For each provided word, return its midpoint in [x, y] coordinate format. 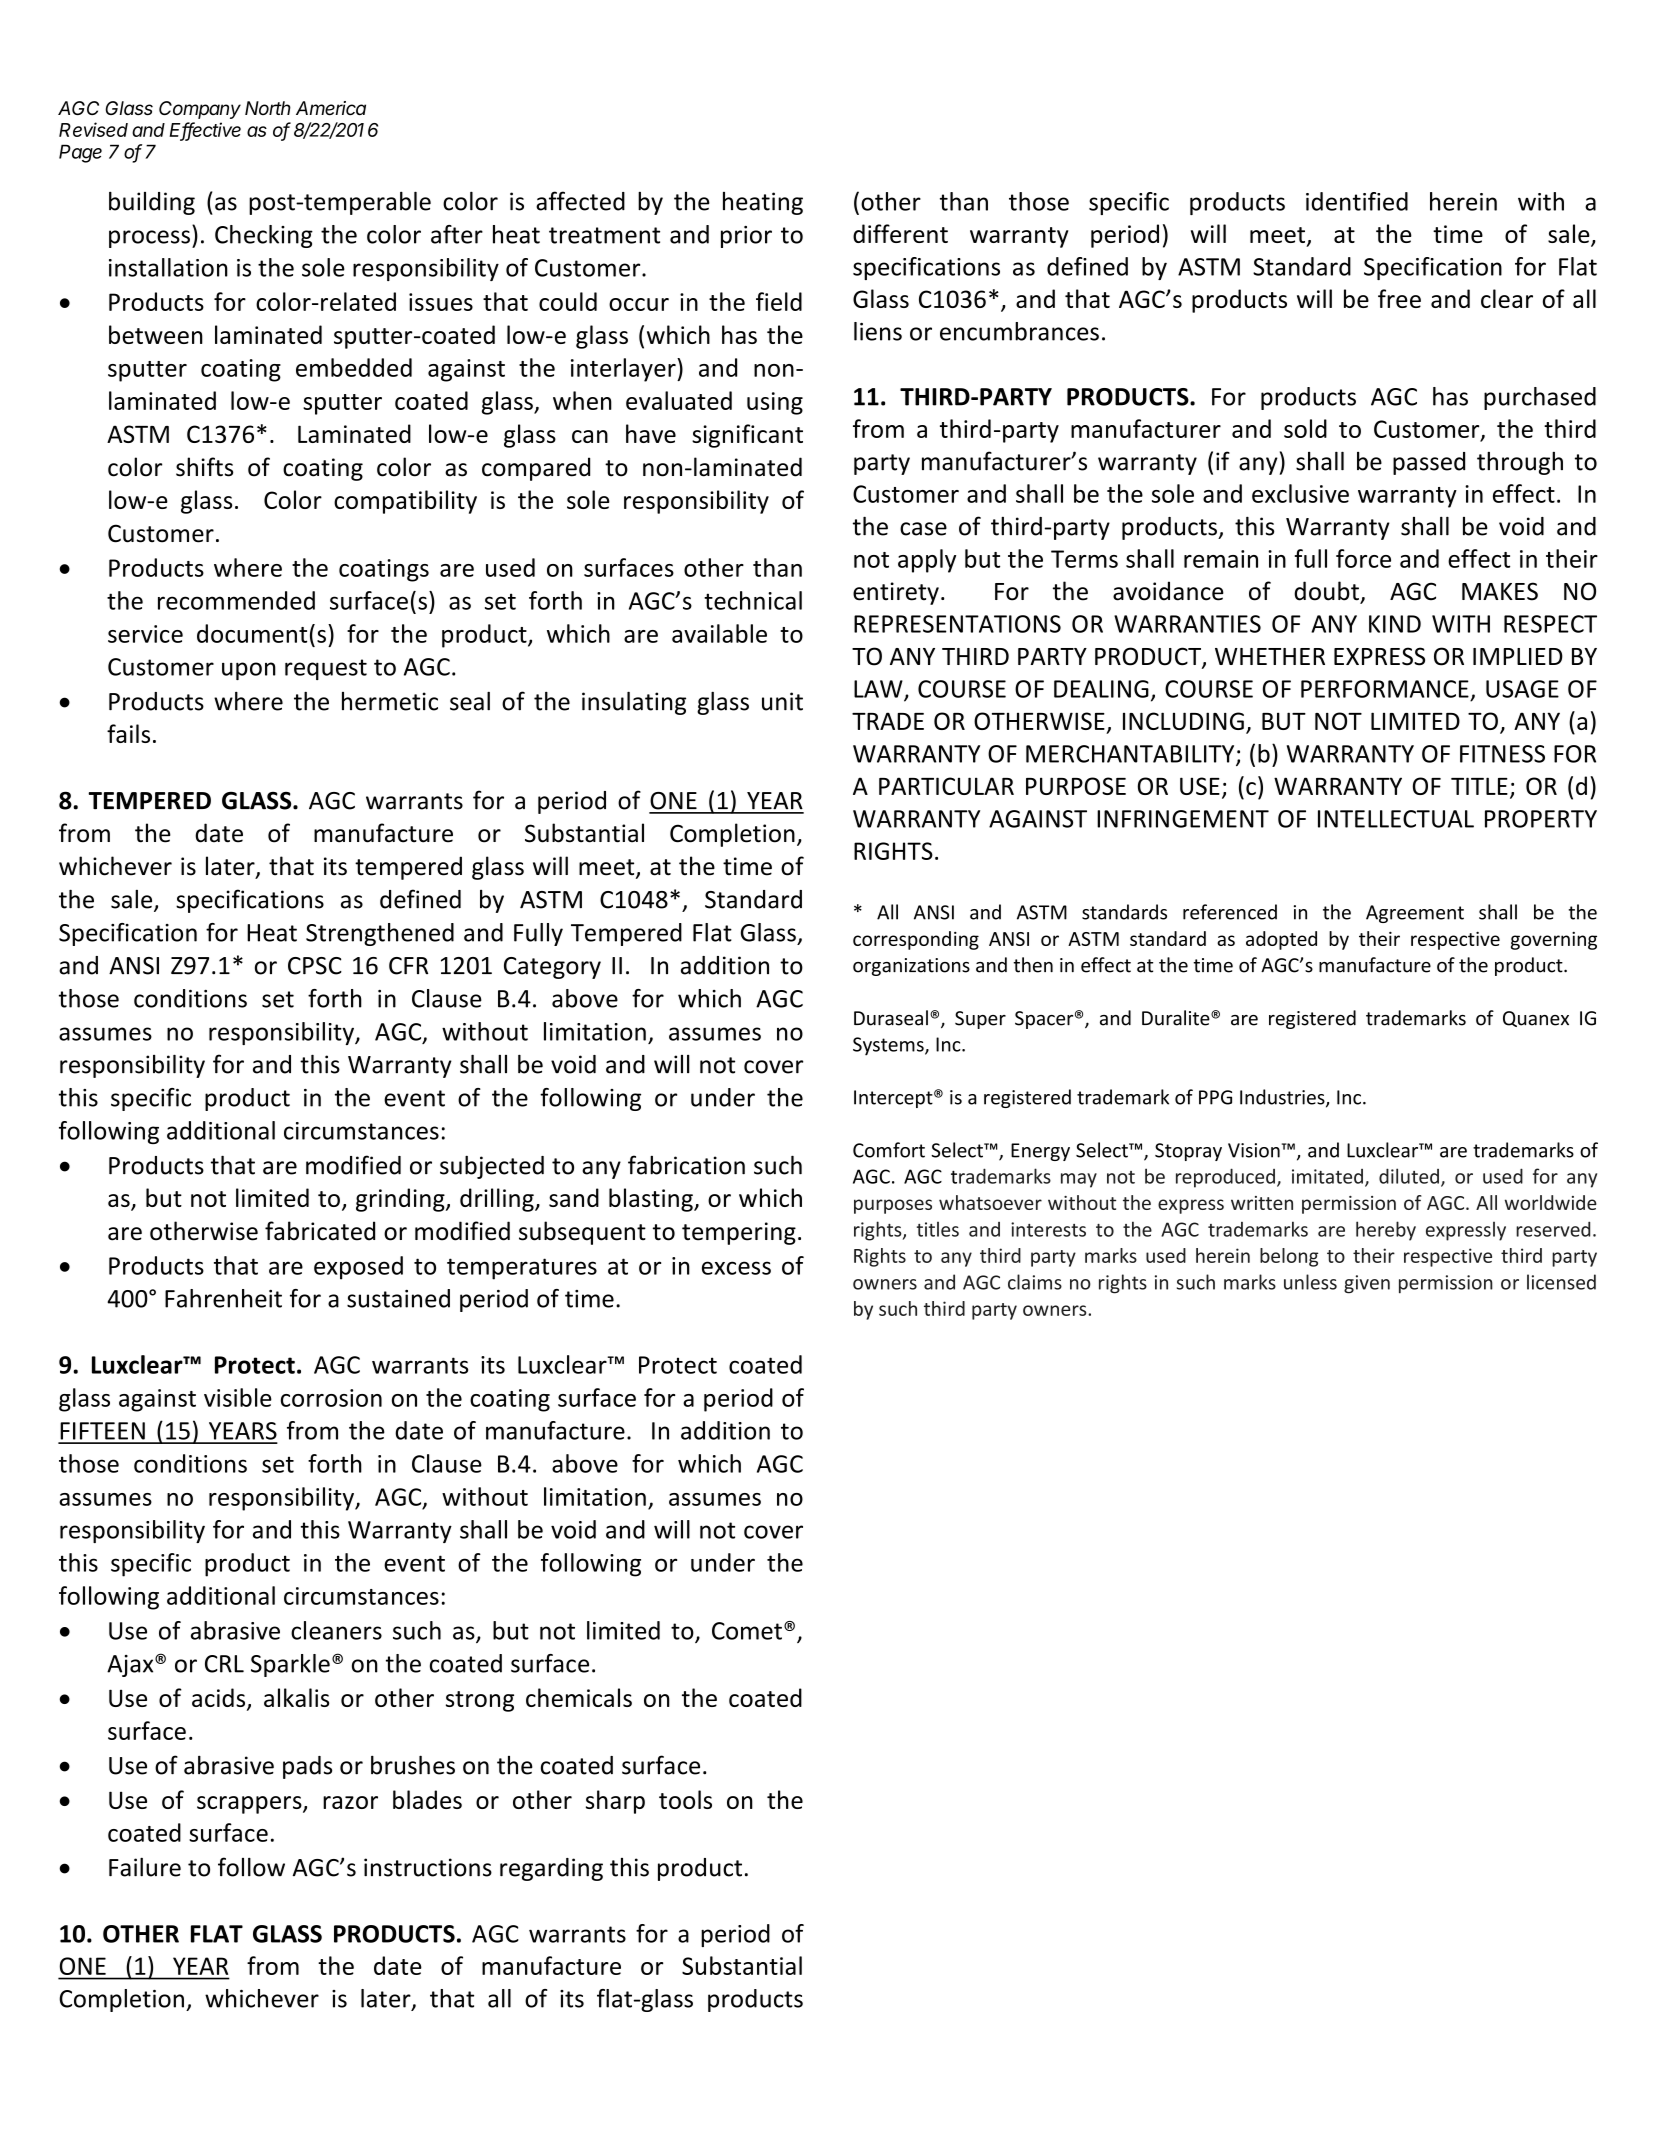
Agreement [1415, 914]
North [268, 108]
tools [685, 1799]
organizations [911, 967]
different [900, 233]
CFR [408, 966]
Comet [747, 1631]
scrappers [250, 1805]
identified [1357, 201]
